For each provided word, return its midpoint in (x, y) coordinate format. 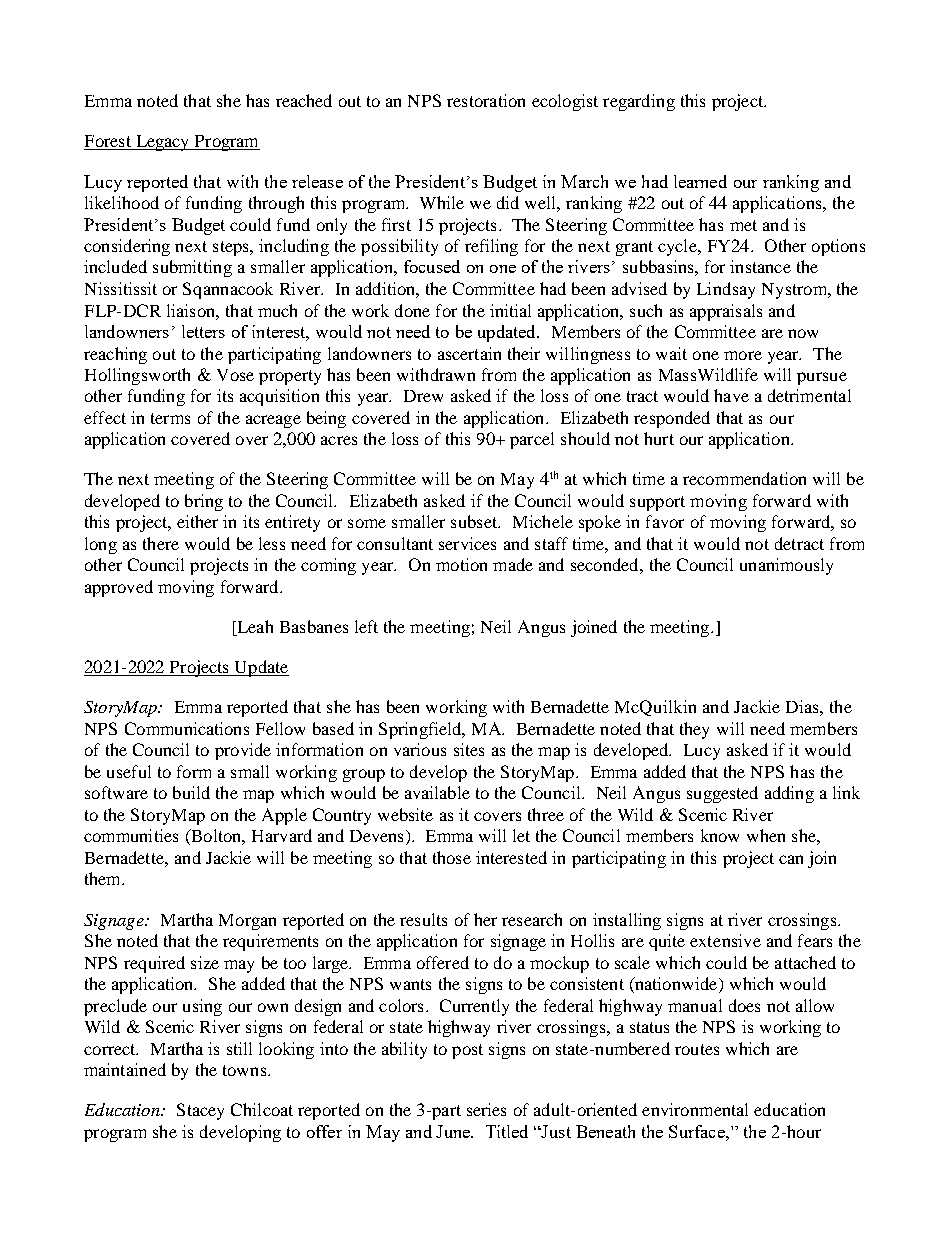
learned (700, 181)
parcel (532, 440)
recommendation (744, 478)
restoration (486, 100)
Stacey (200, 1111)
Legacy (162, 143)
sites (469, 749)
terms (170, 418)
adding (789, 794)
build (191, 792)
